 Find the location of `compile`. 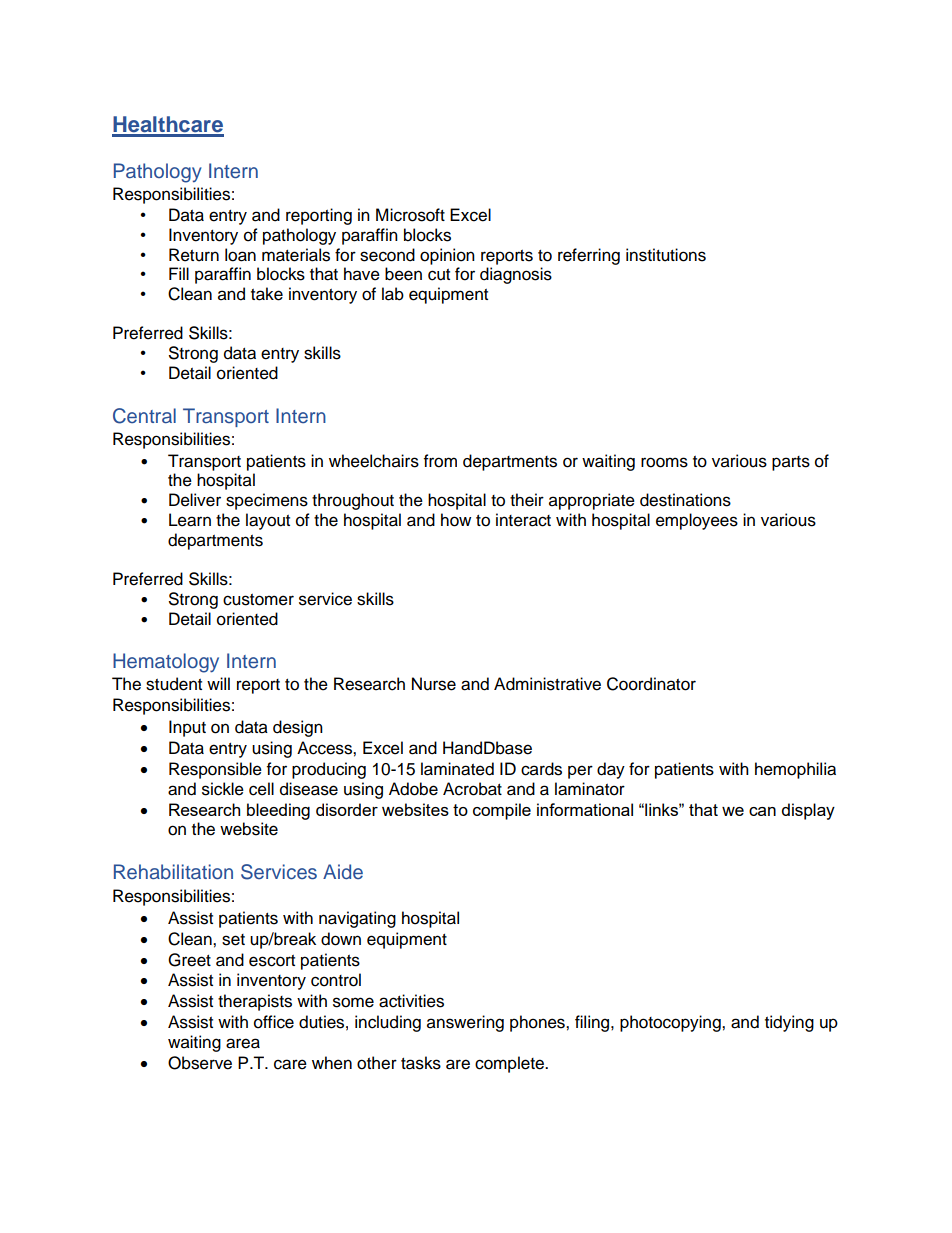

compile is located at coordinates (502, 811).
